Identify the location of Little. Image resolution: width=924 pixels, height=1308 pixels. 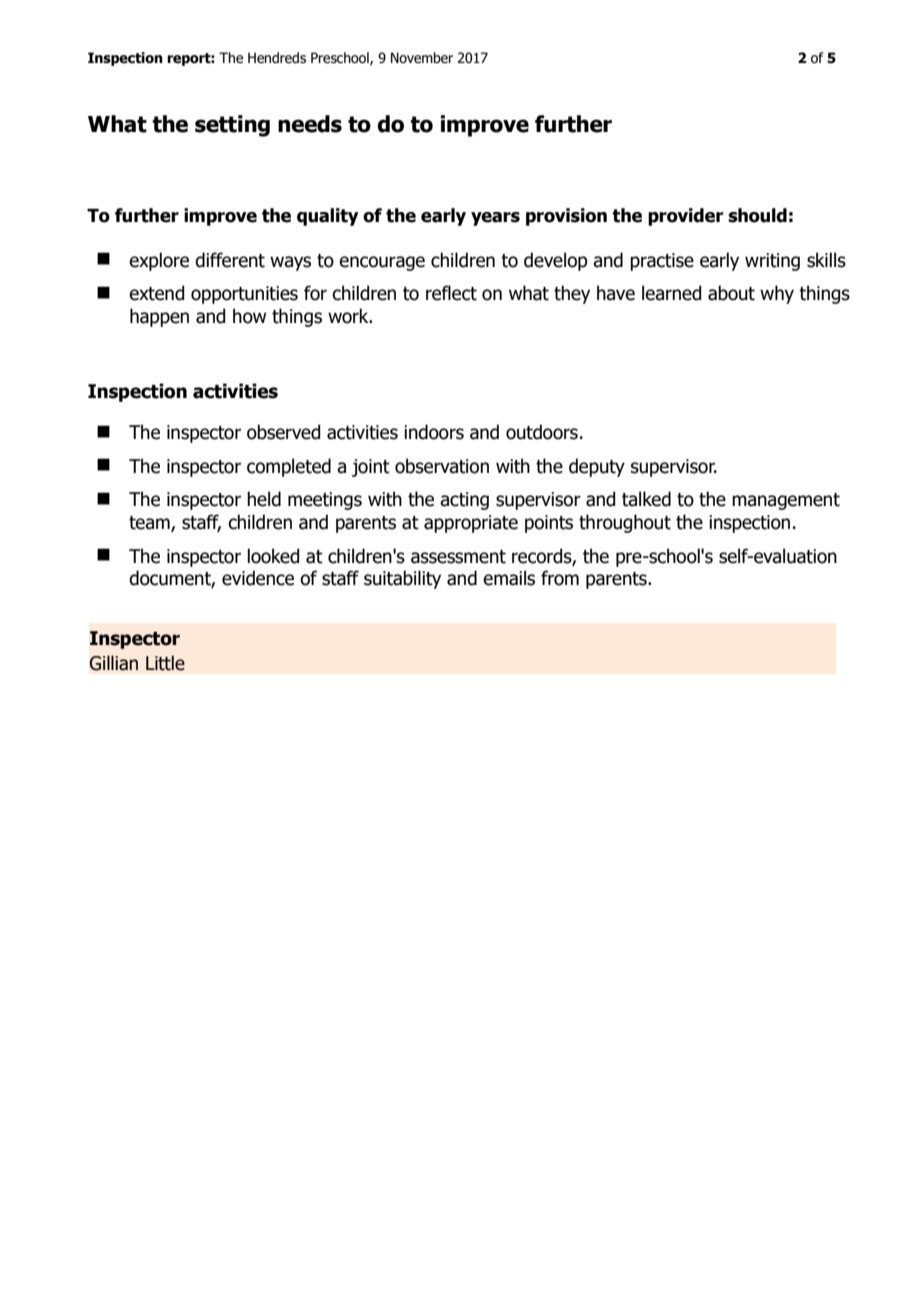
(165, 663).
